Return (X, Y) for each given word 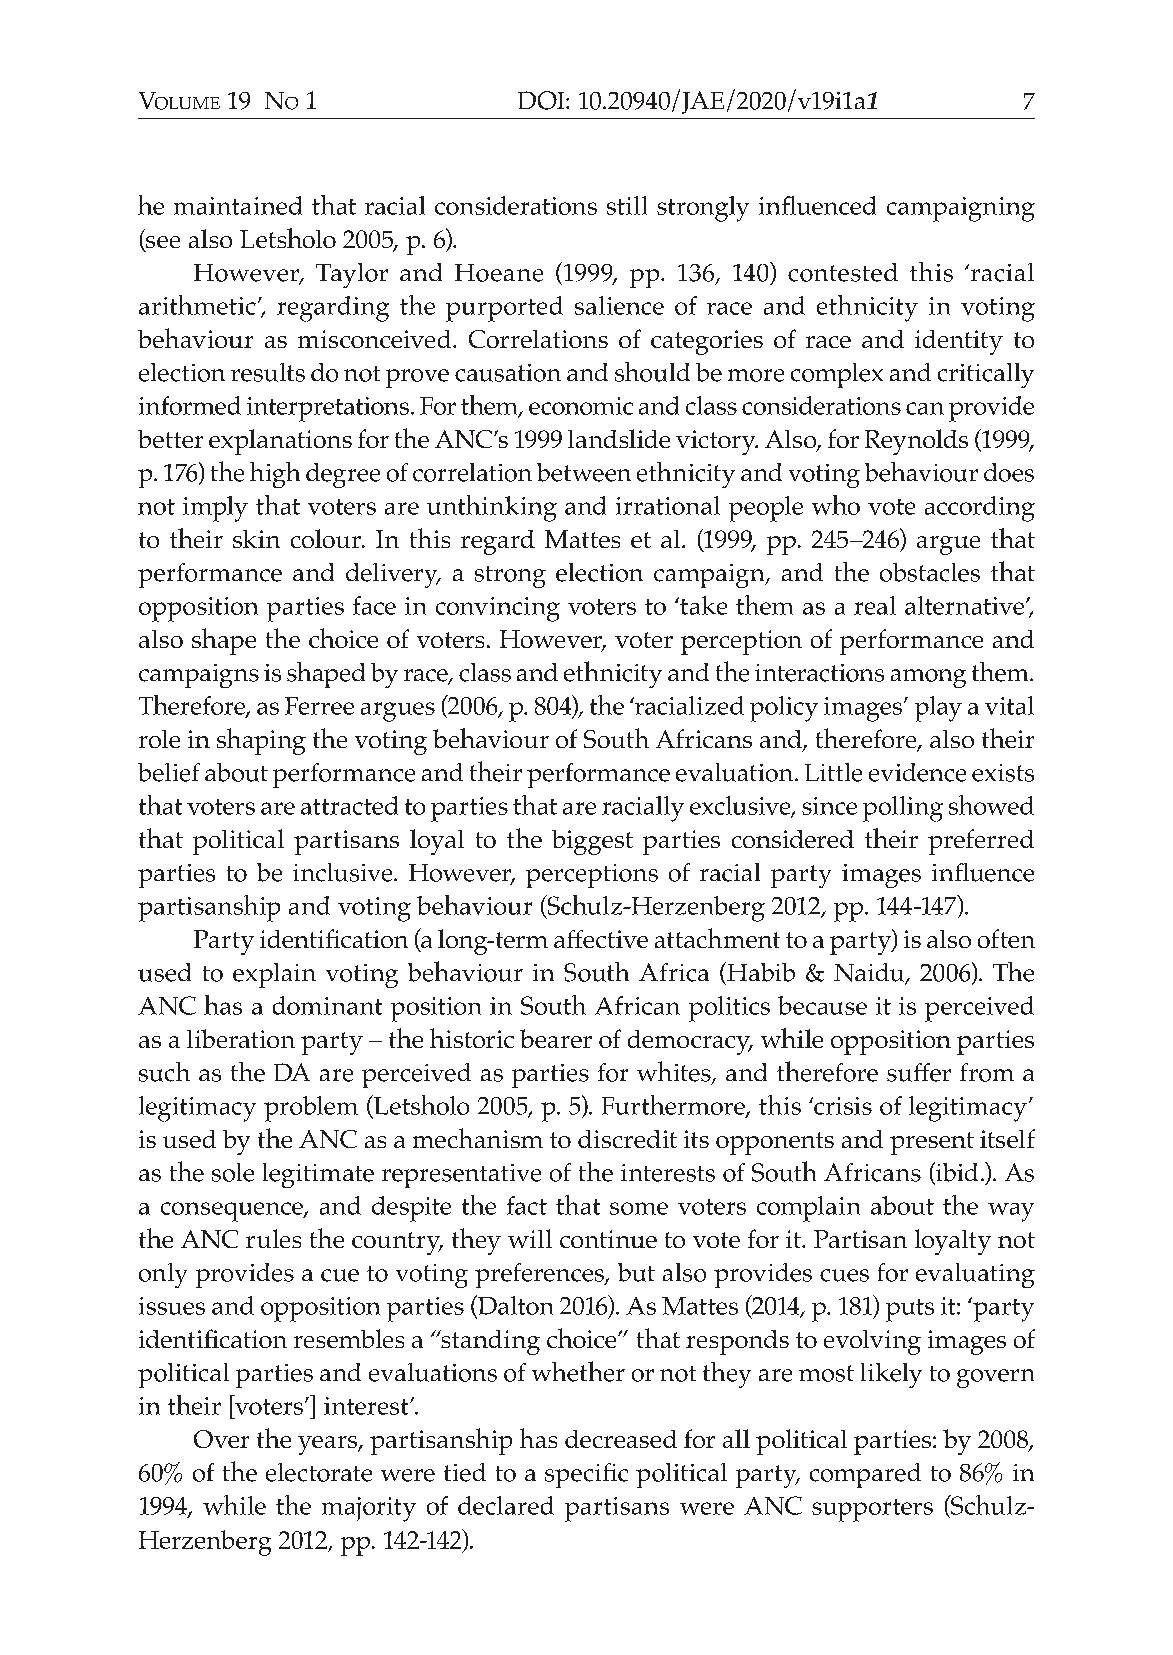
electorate (319, 1472)
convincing (498, 609)
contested (843, 272)
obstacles (930, 572)
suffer (919, 1072)
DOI (542, 100)
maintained (238, 205)
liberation (241, 1038)
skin (256, 539)
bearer (556, 1038)
